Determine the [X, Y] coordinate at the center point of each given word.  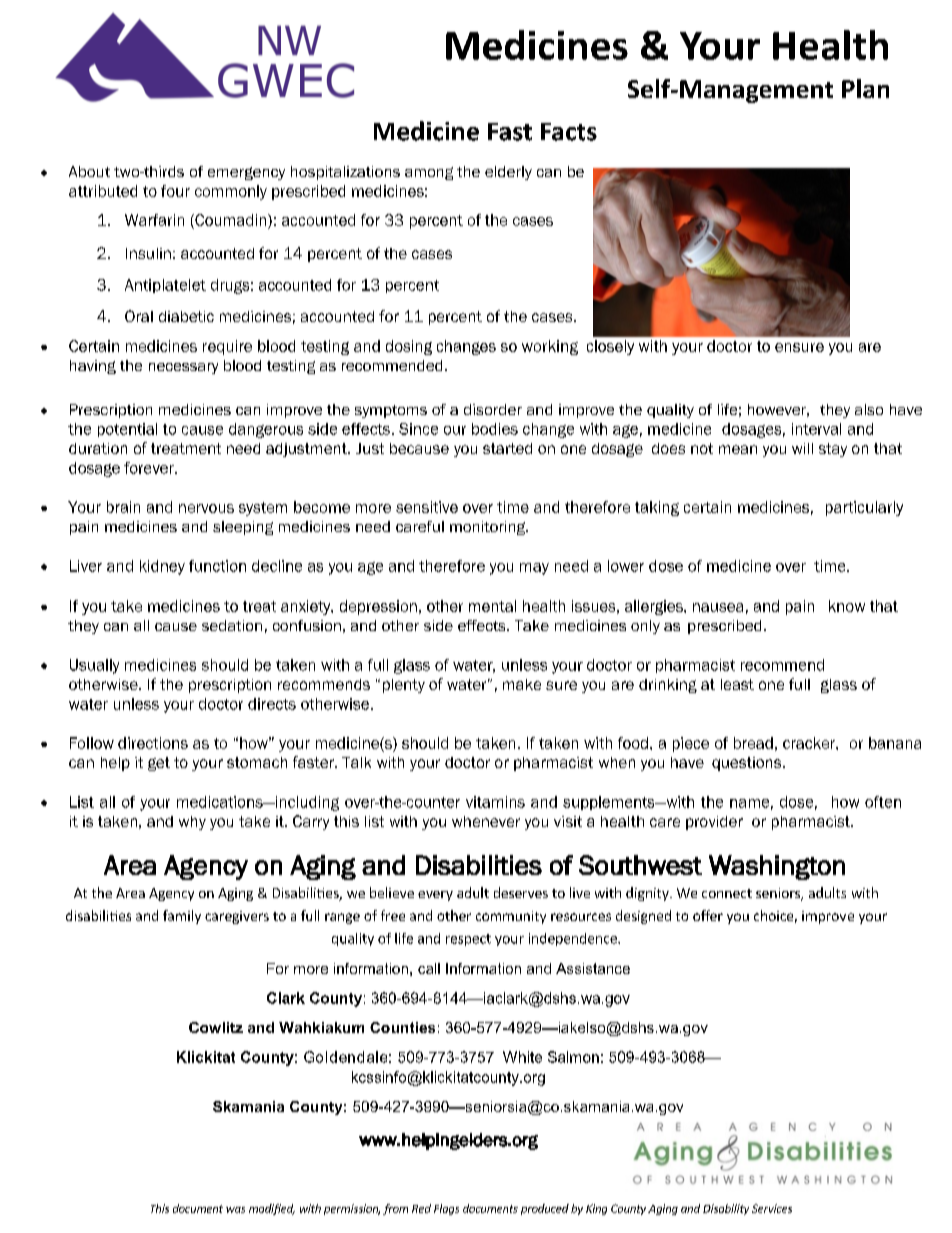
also [869, 409]
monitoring [489, 528]
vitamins [495, 802]
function [217, 566]
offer [708, 915]
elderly [508, 173]
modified [272, 1209]
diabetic [186, 316]
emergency [246, 173]
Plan [865, 88]
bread [753, 743]
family [182, 917]
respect [468, 940]
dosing [409, 347]
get [159, 764]
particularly [864, 508]
